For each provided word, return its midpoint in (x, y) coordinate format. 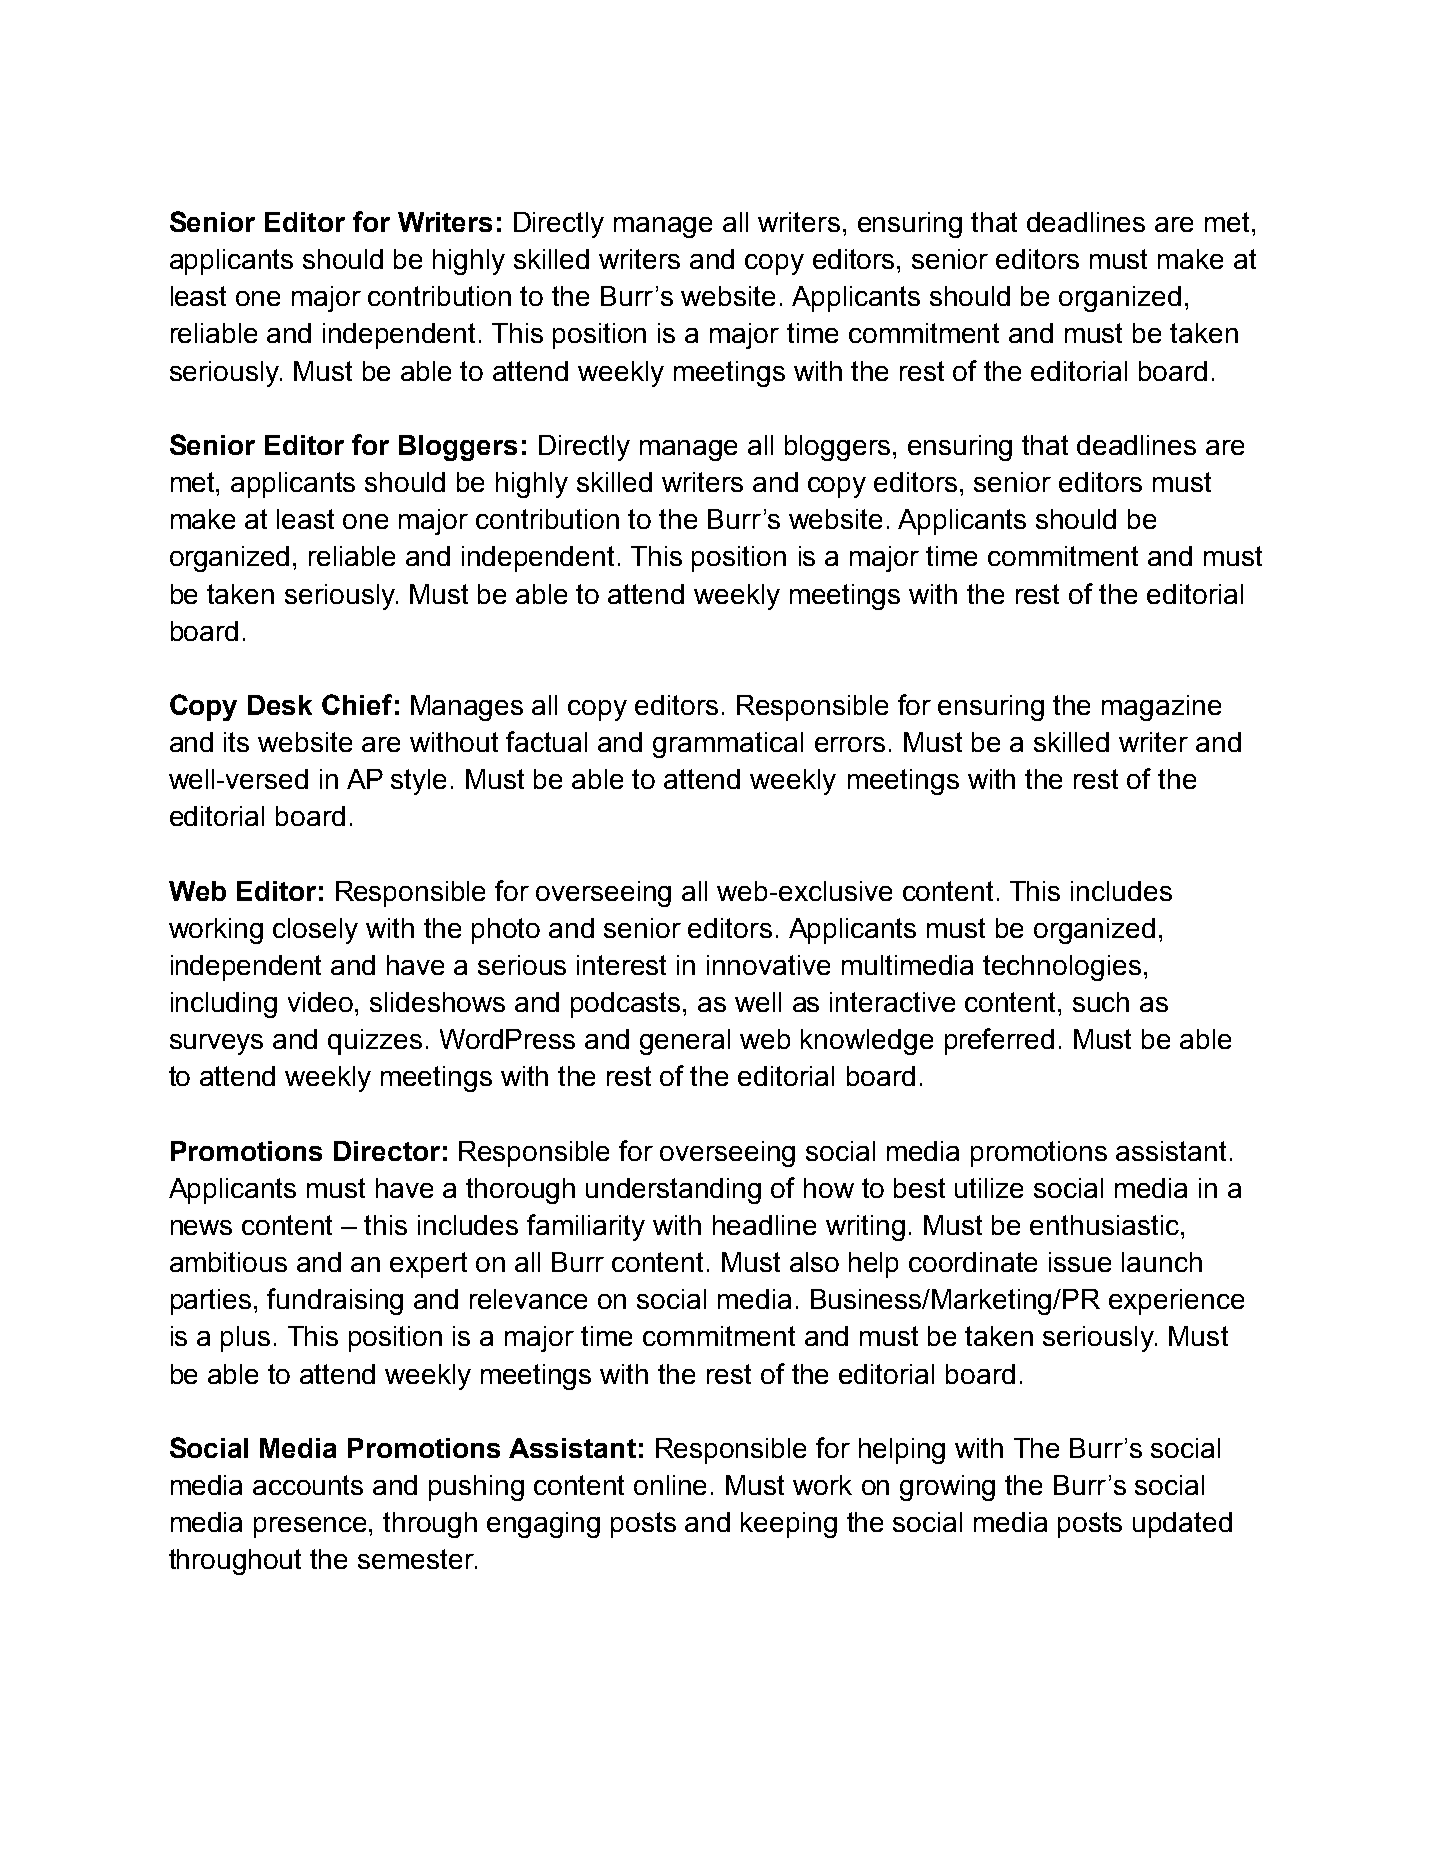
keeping (789, 1525)
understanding (673, 1191)
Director (387, 1151)
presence (312, 1527)
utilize (989, 1188)
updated (1182, 1525)
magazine (1161, 708)
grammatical (728, 745)
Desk (280, 705)
